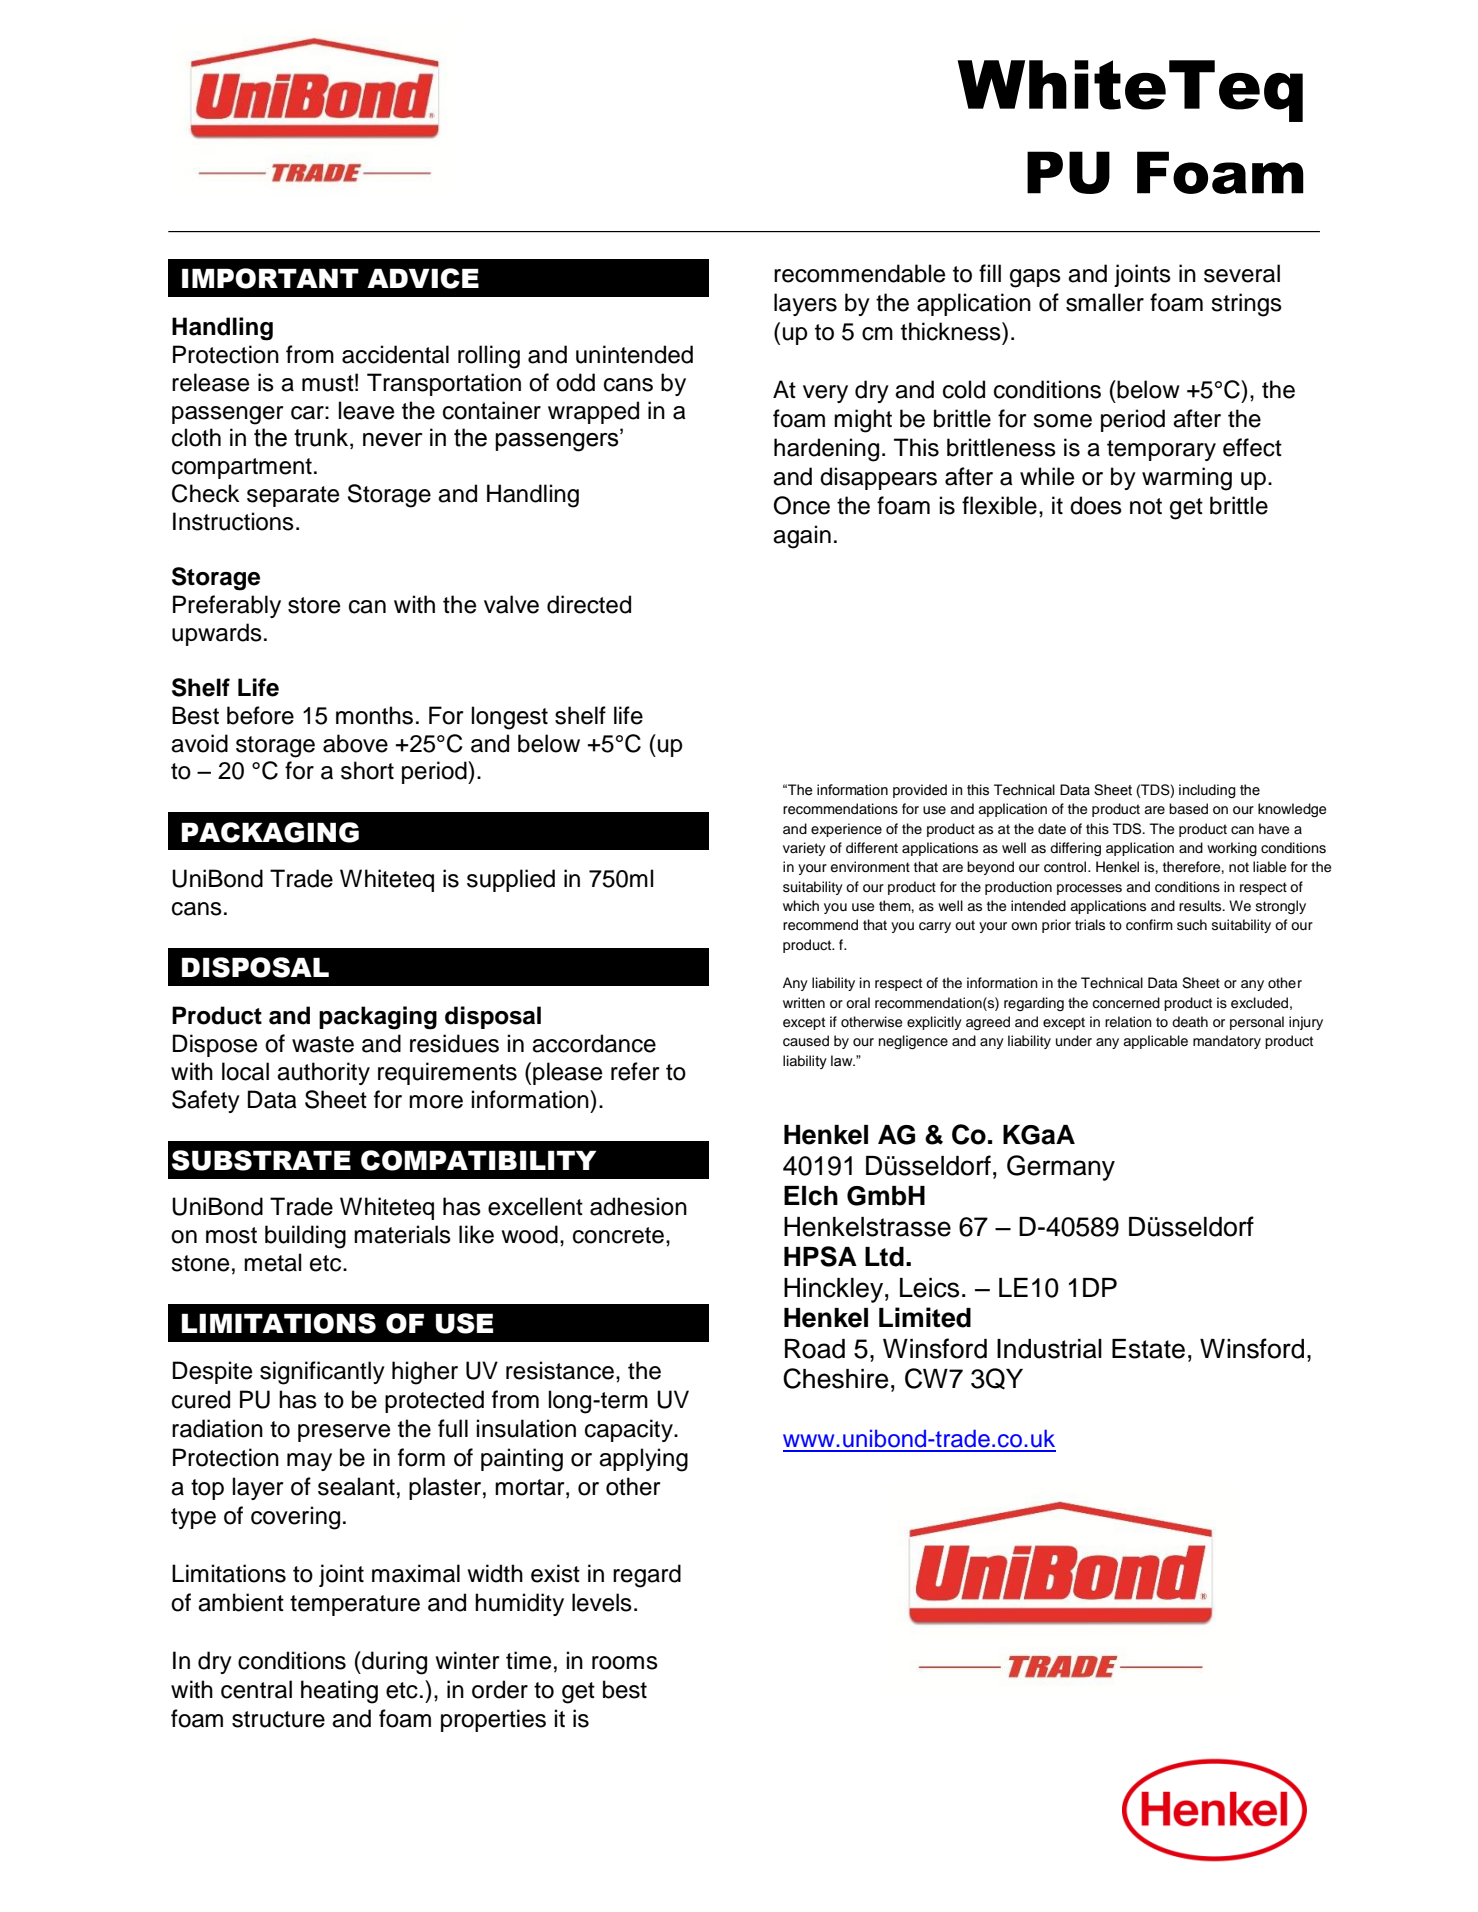  What do you see at coordinates (1207, 791) in the page?
I see `including` at bounding box center [1207, 791].
